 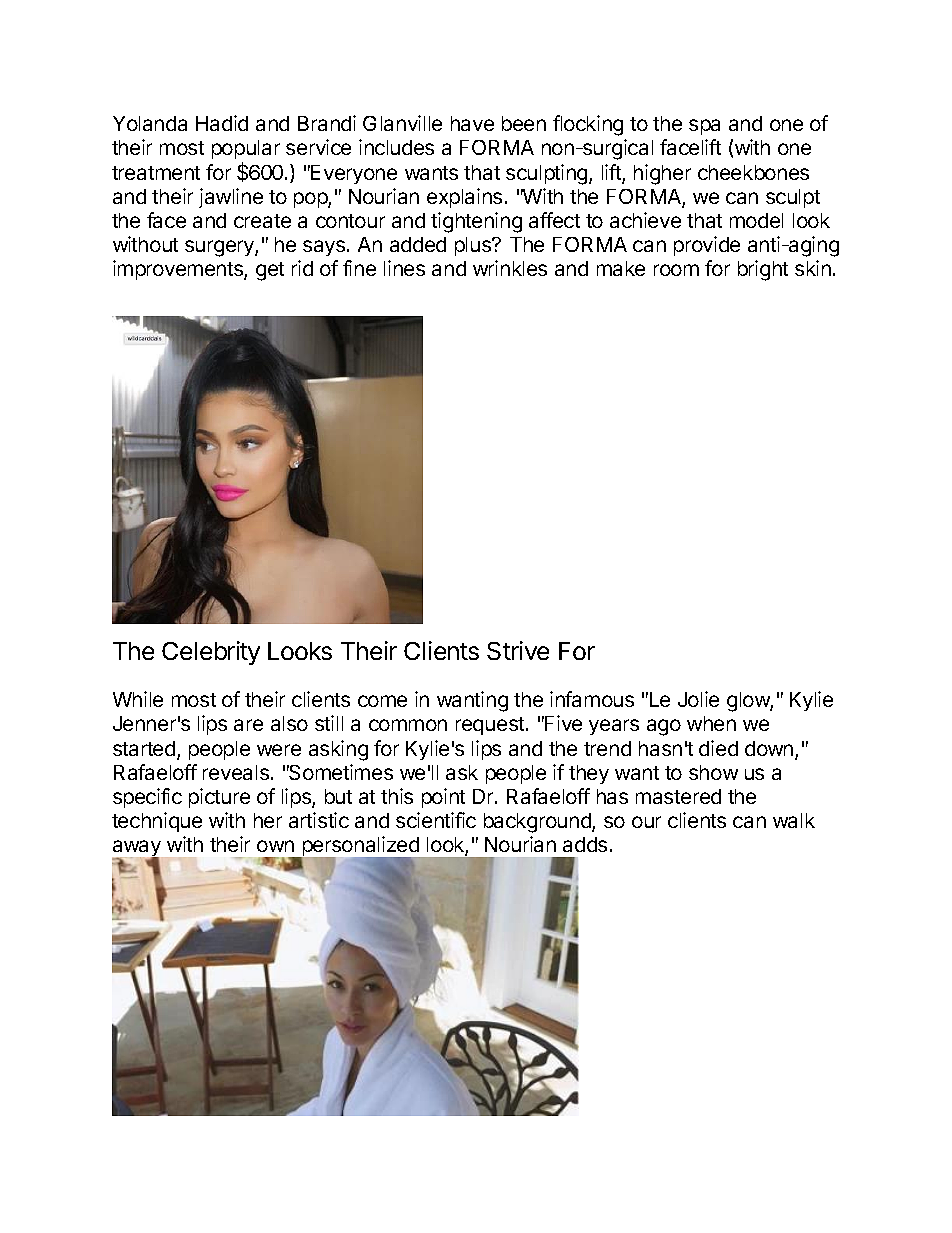 What do you see at coordinates (518, 650) in the page?
I see `Strive` at bounding box center [518, 650].
